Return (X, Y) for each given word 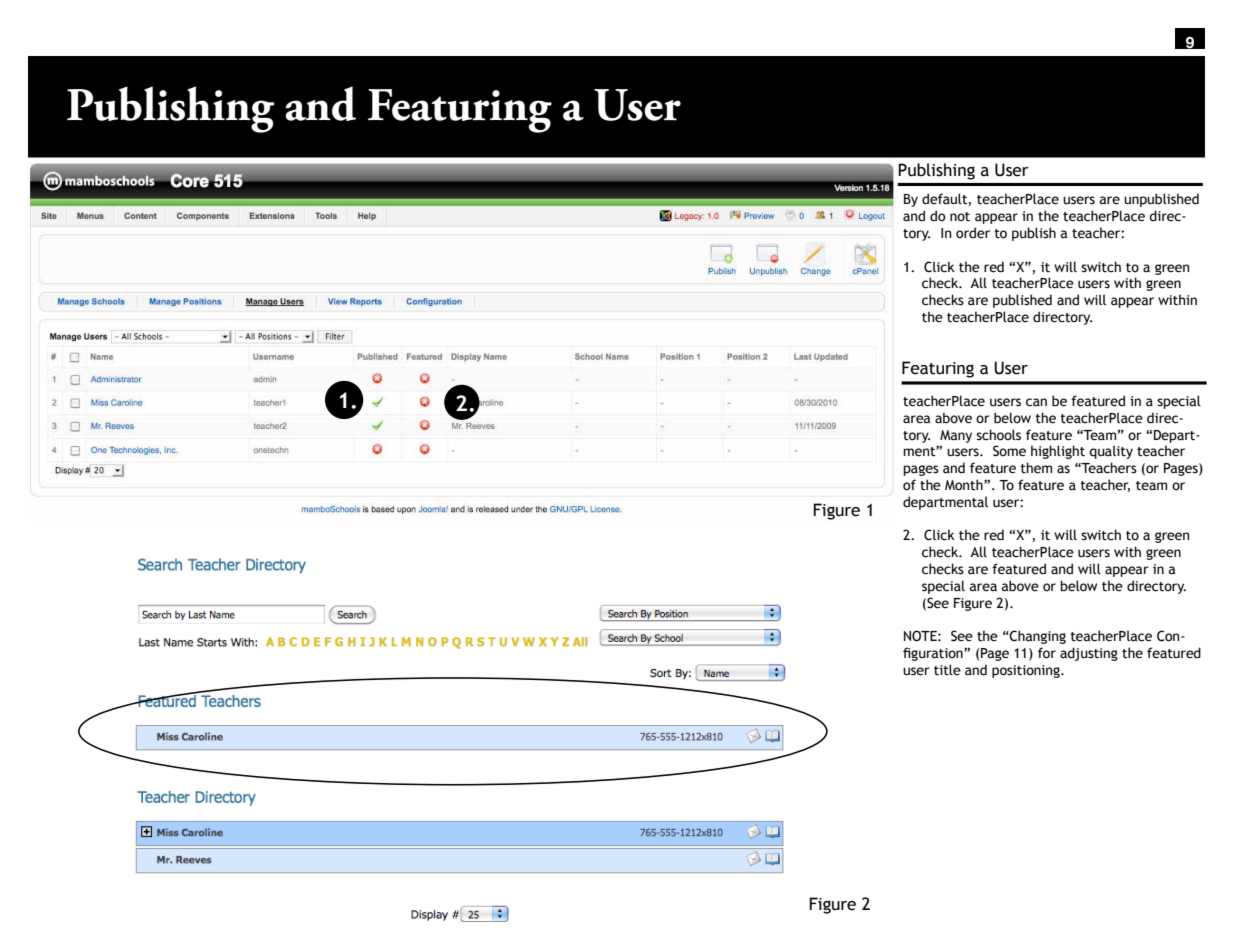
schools (998, 435)
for (1047, 653)
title (947, 670)
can (1036, 402)
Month (965, 485)
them (1036, 468)
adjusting (1089, 654)
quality (1111, 452)
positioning (1027, 671)
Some (1009, 451)
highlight (1058, 452)
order (973, 233)
